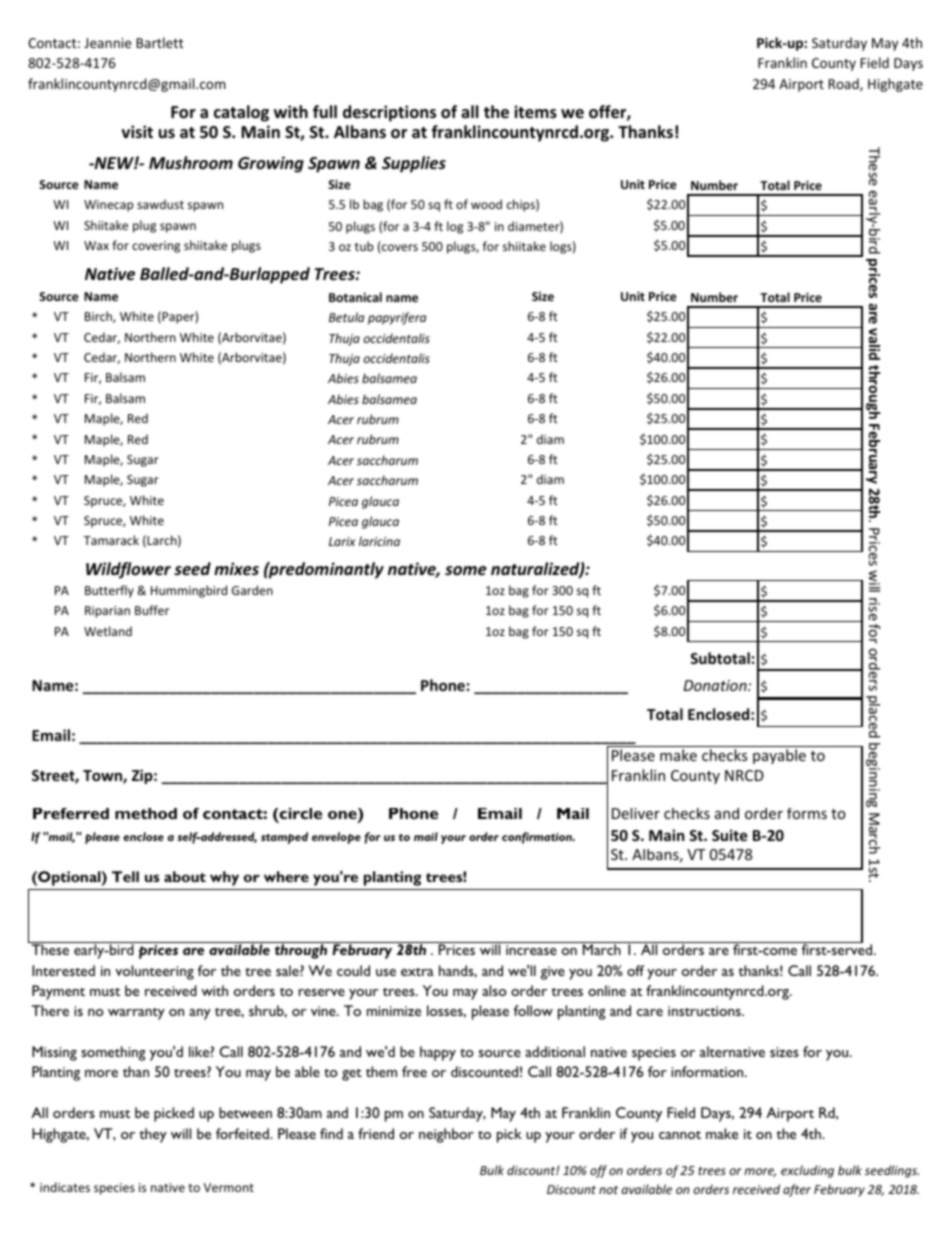  Describe the element at coordinates (153, 1135) in the screenshot. I see `they` at that location.
